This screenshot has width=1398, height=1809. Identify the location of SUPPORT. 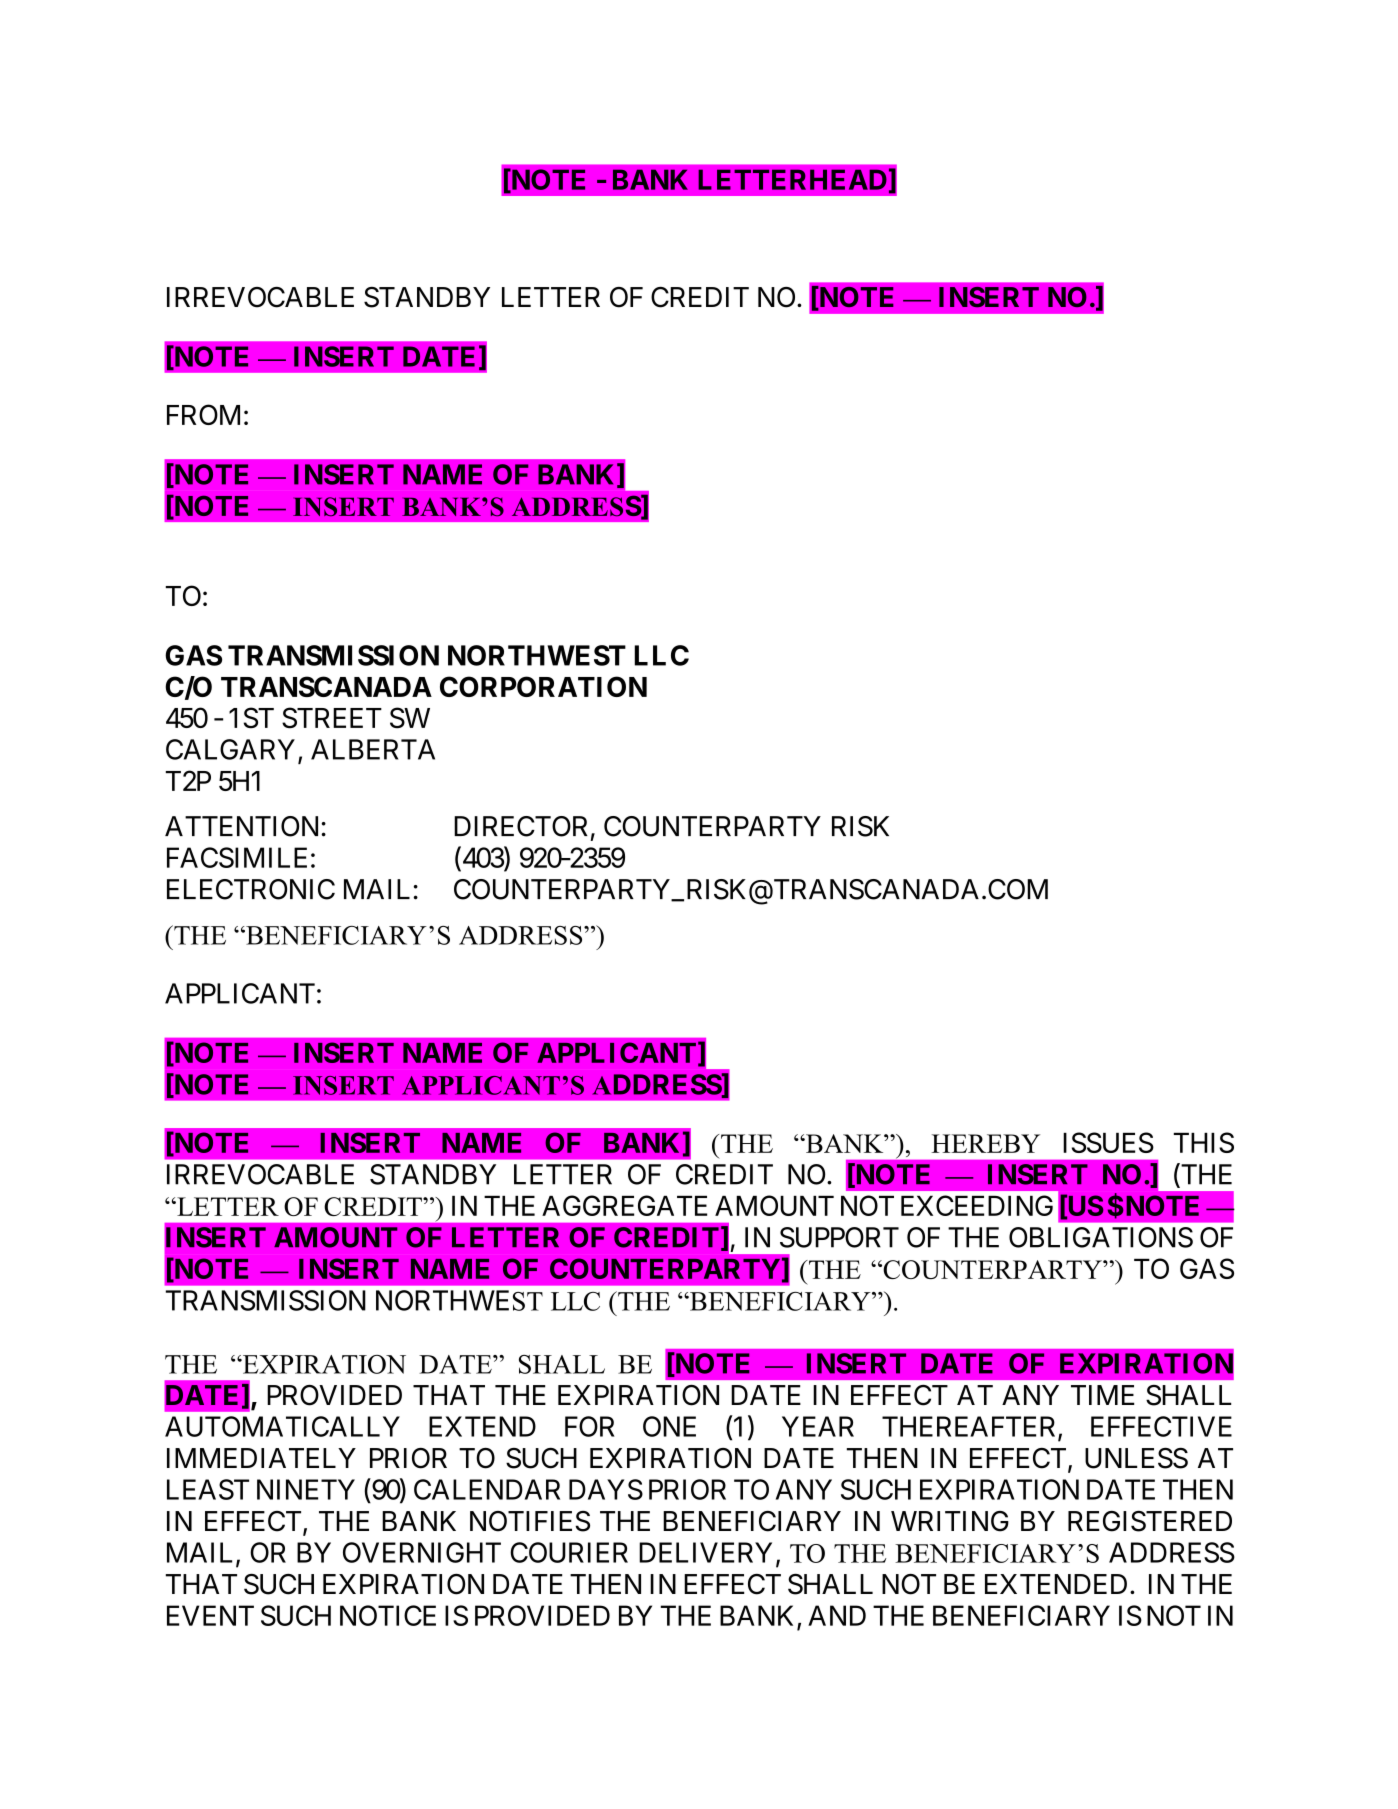
(839, 1237).
